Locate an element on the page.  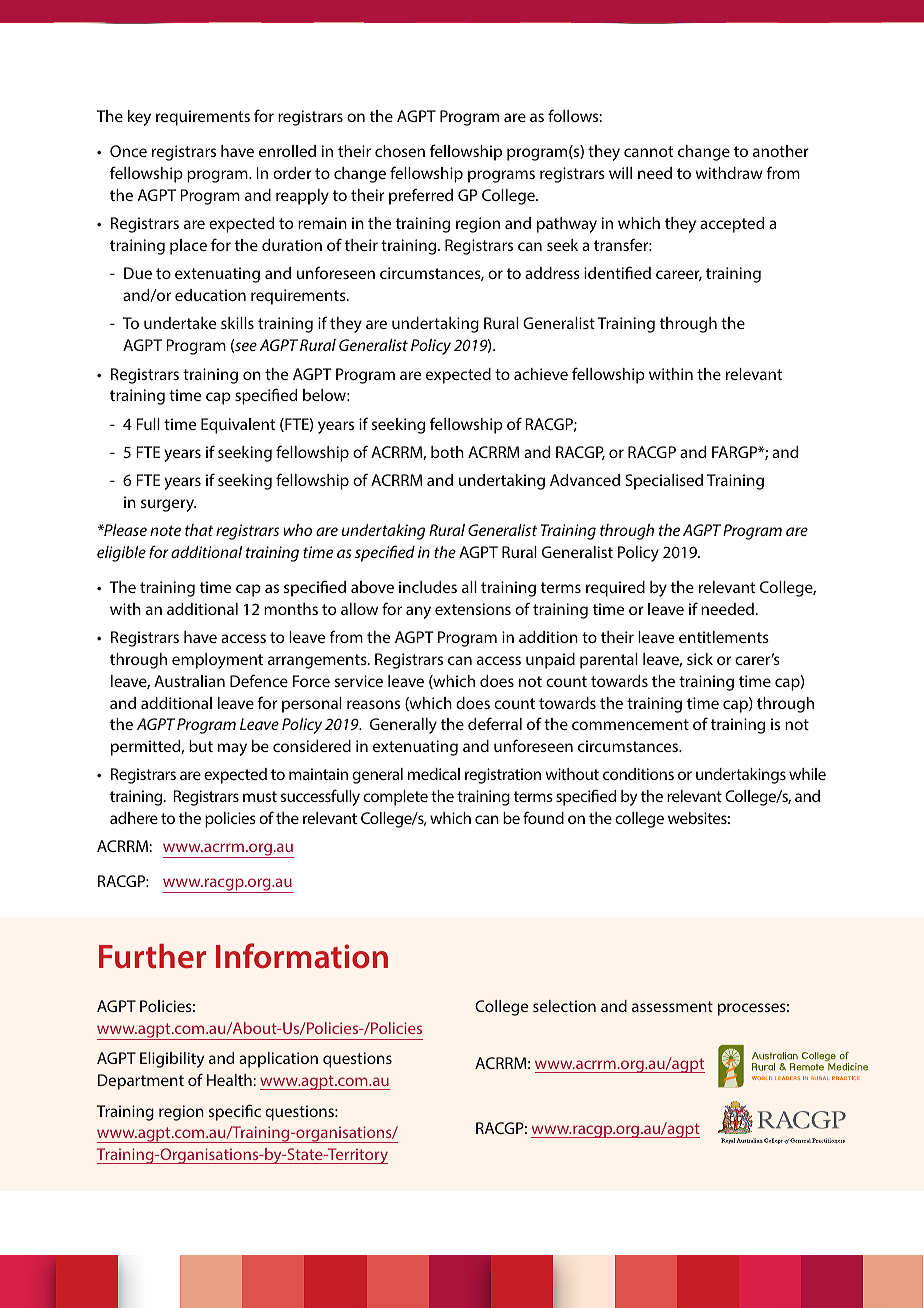
achieve is located at coordinates (541, 374).
